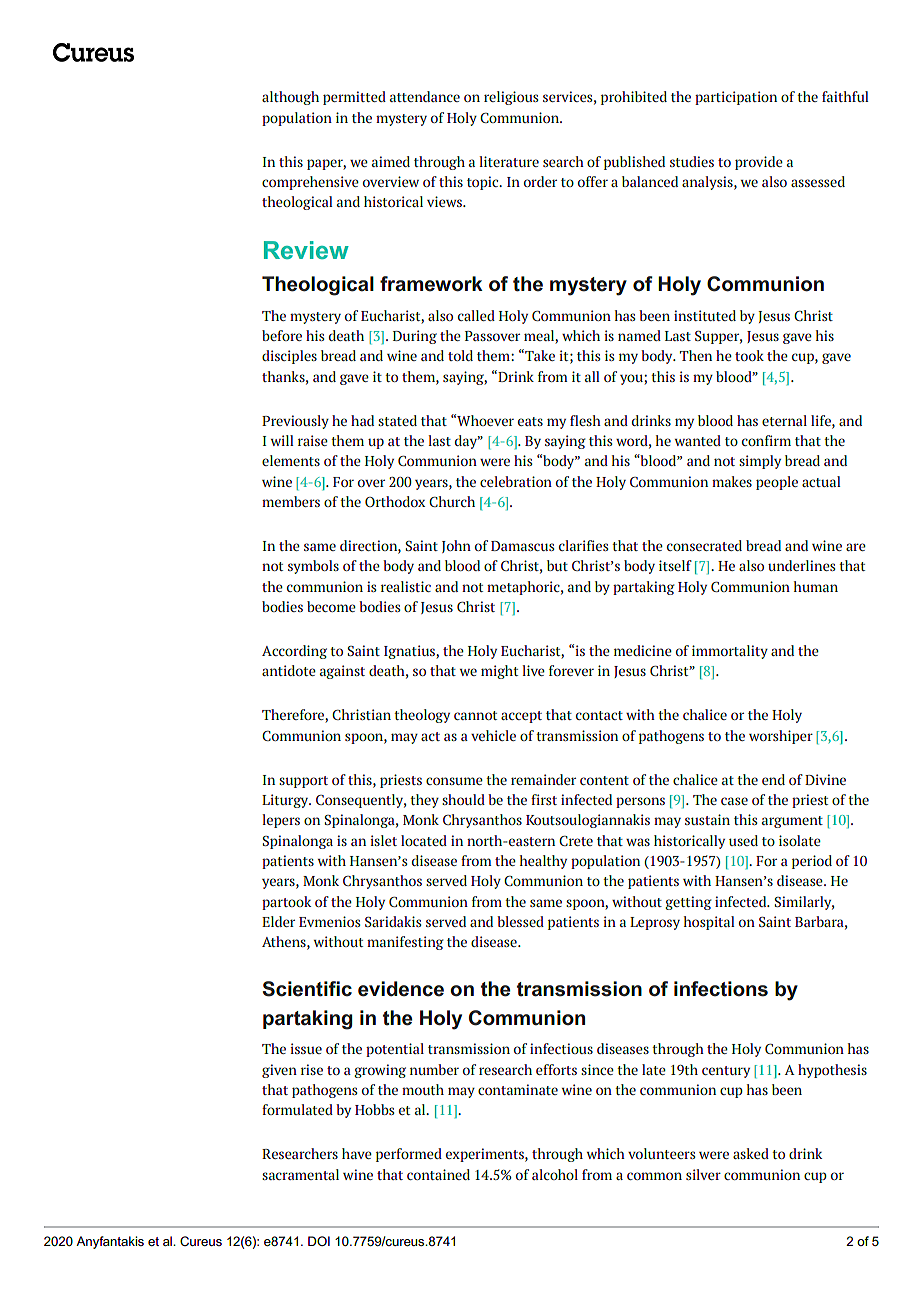 Image resolution: width=924 pixels, height=1308 pixels. I want to click on islet, so click(383, 840).
